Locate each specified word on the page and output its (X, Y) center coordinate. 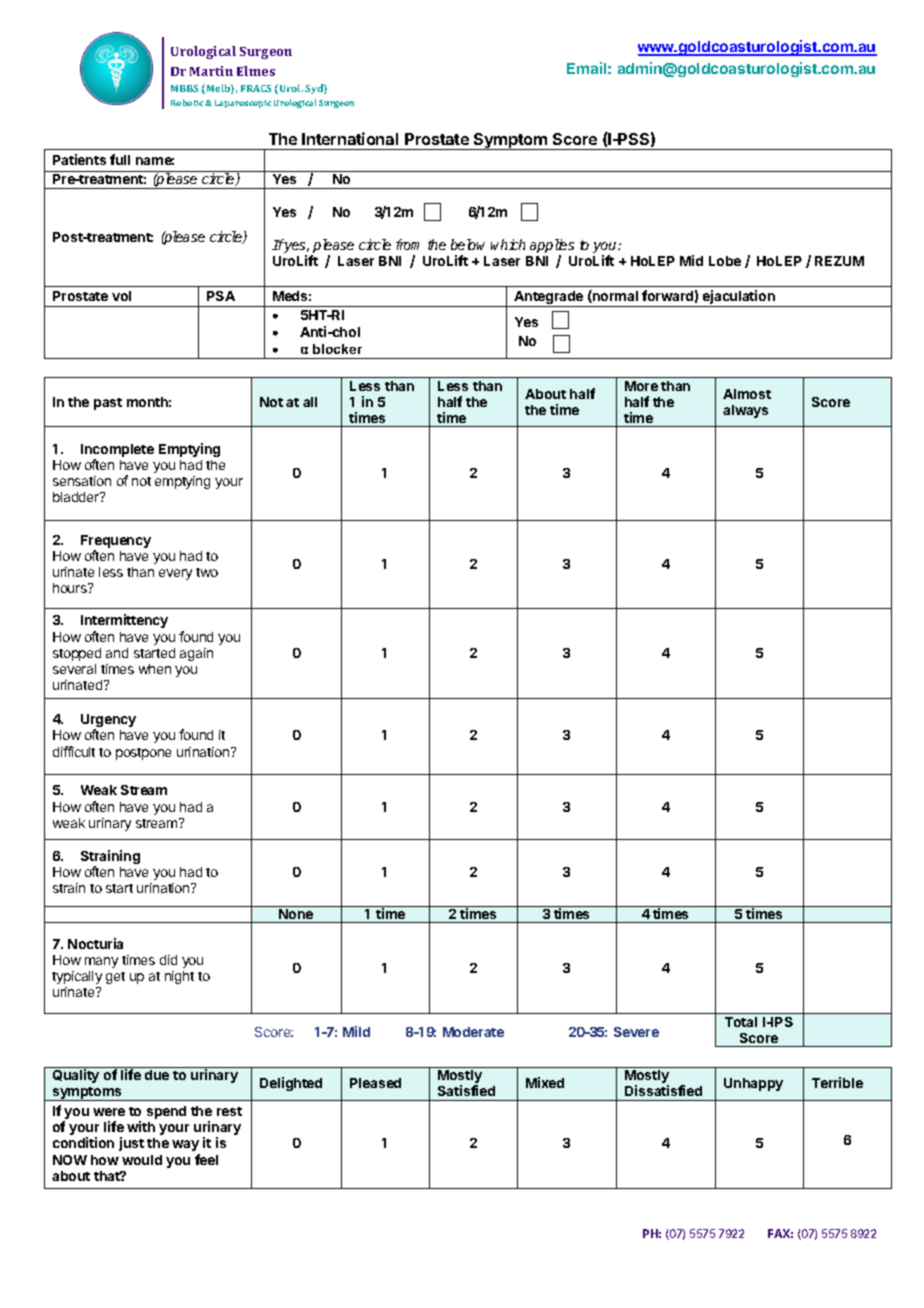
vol (121, 296)
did (168, 960)
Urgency (108, 722)
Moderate (473, 1032)
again (196, 654)
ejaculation (738, 298)
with (141, 1126)
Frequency (116, 543)
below (468, 244)
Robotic (188, 102)
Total (741, 1022)
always (745, 411)
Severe (636, 1032)
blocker (337, 349)
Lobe (725, 261)
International (350, 138)
